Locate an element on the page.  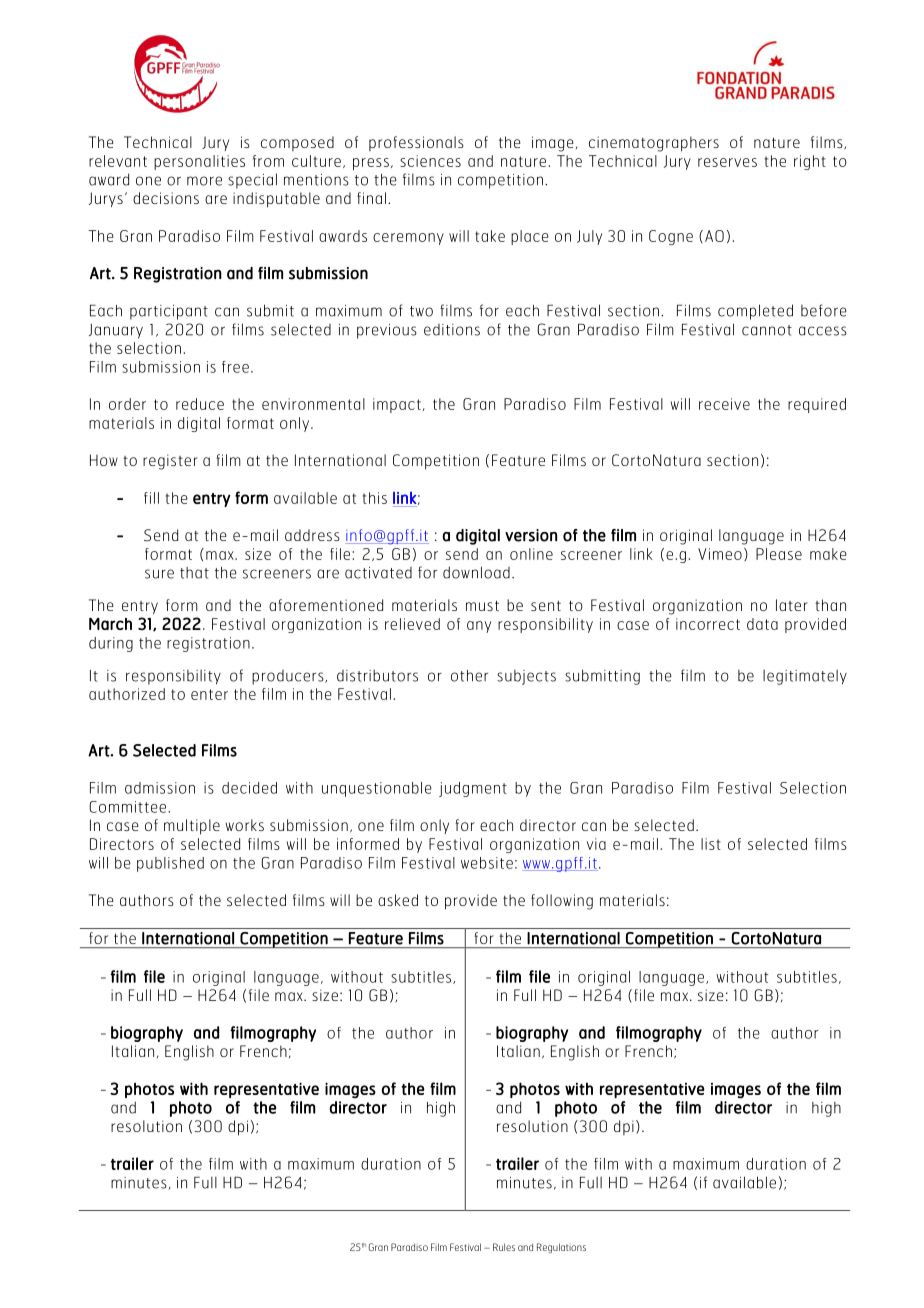
impact is located at coordinates (397, 405).
